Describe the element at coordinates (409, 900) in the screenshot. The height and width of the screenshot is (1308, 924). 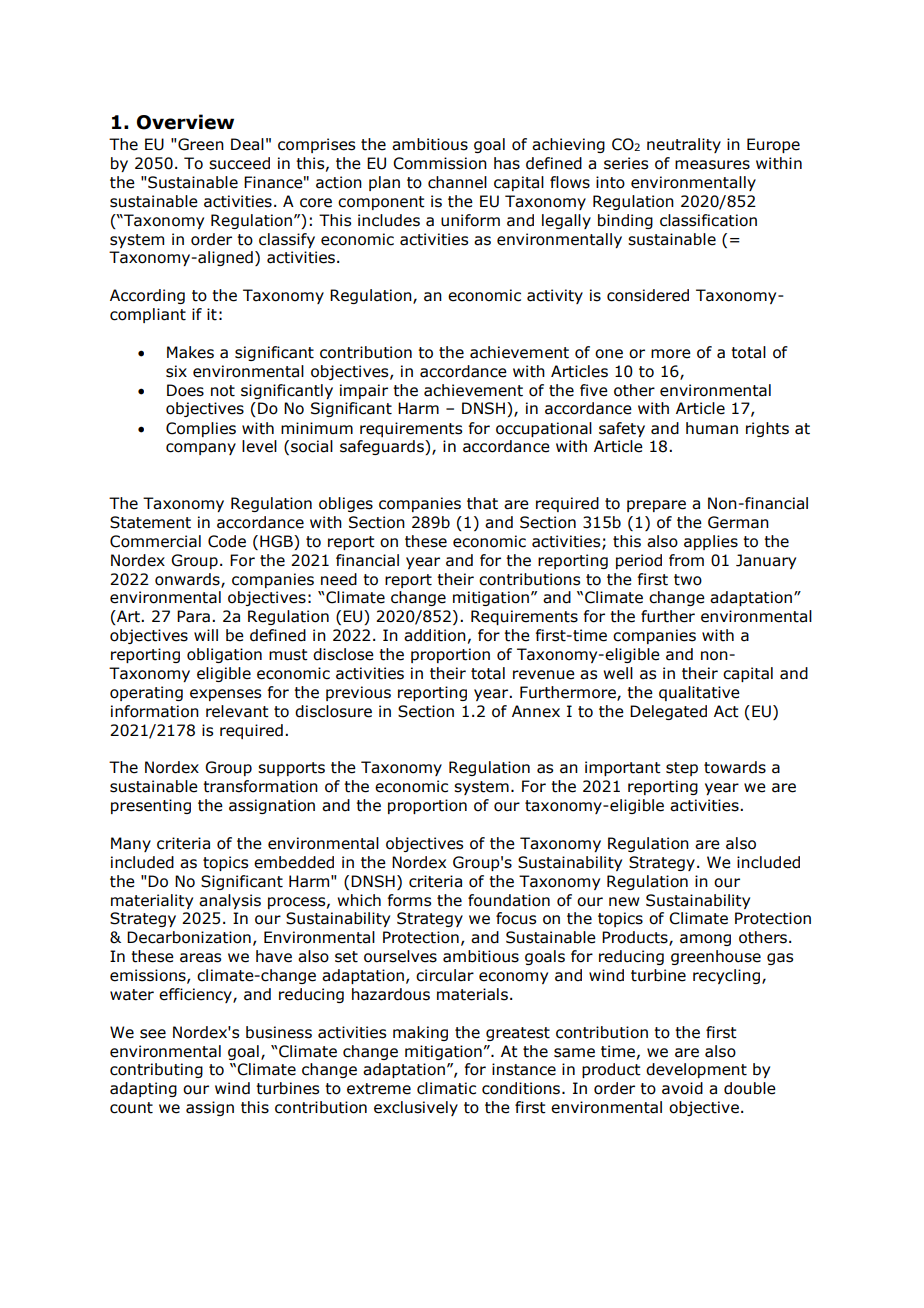
I see `forms` at that location.
